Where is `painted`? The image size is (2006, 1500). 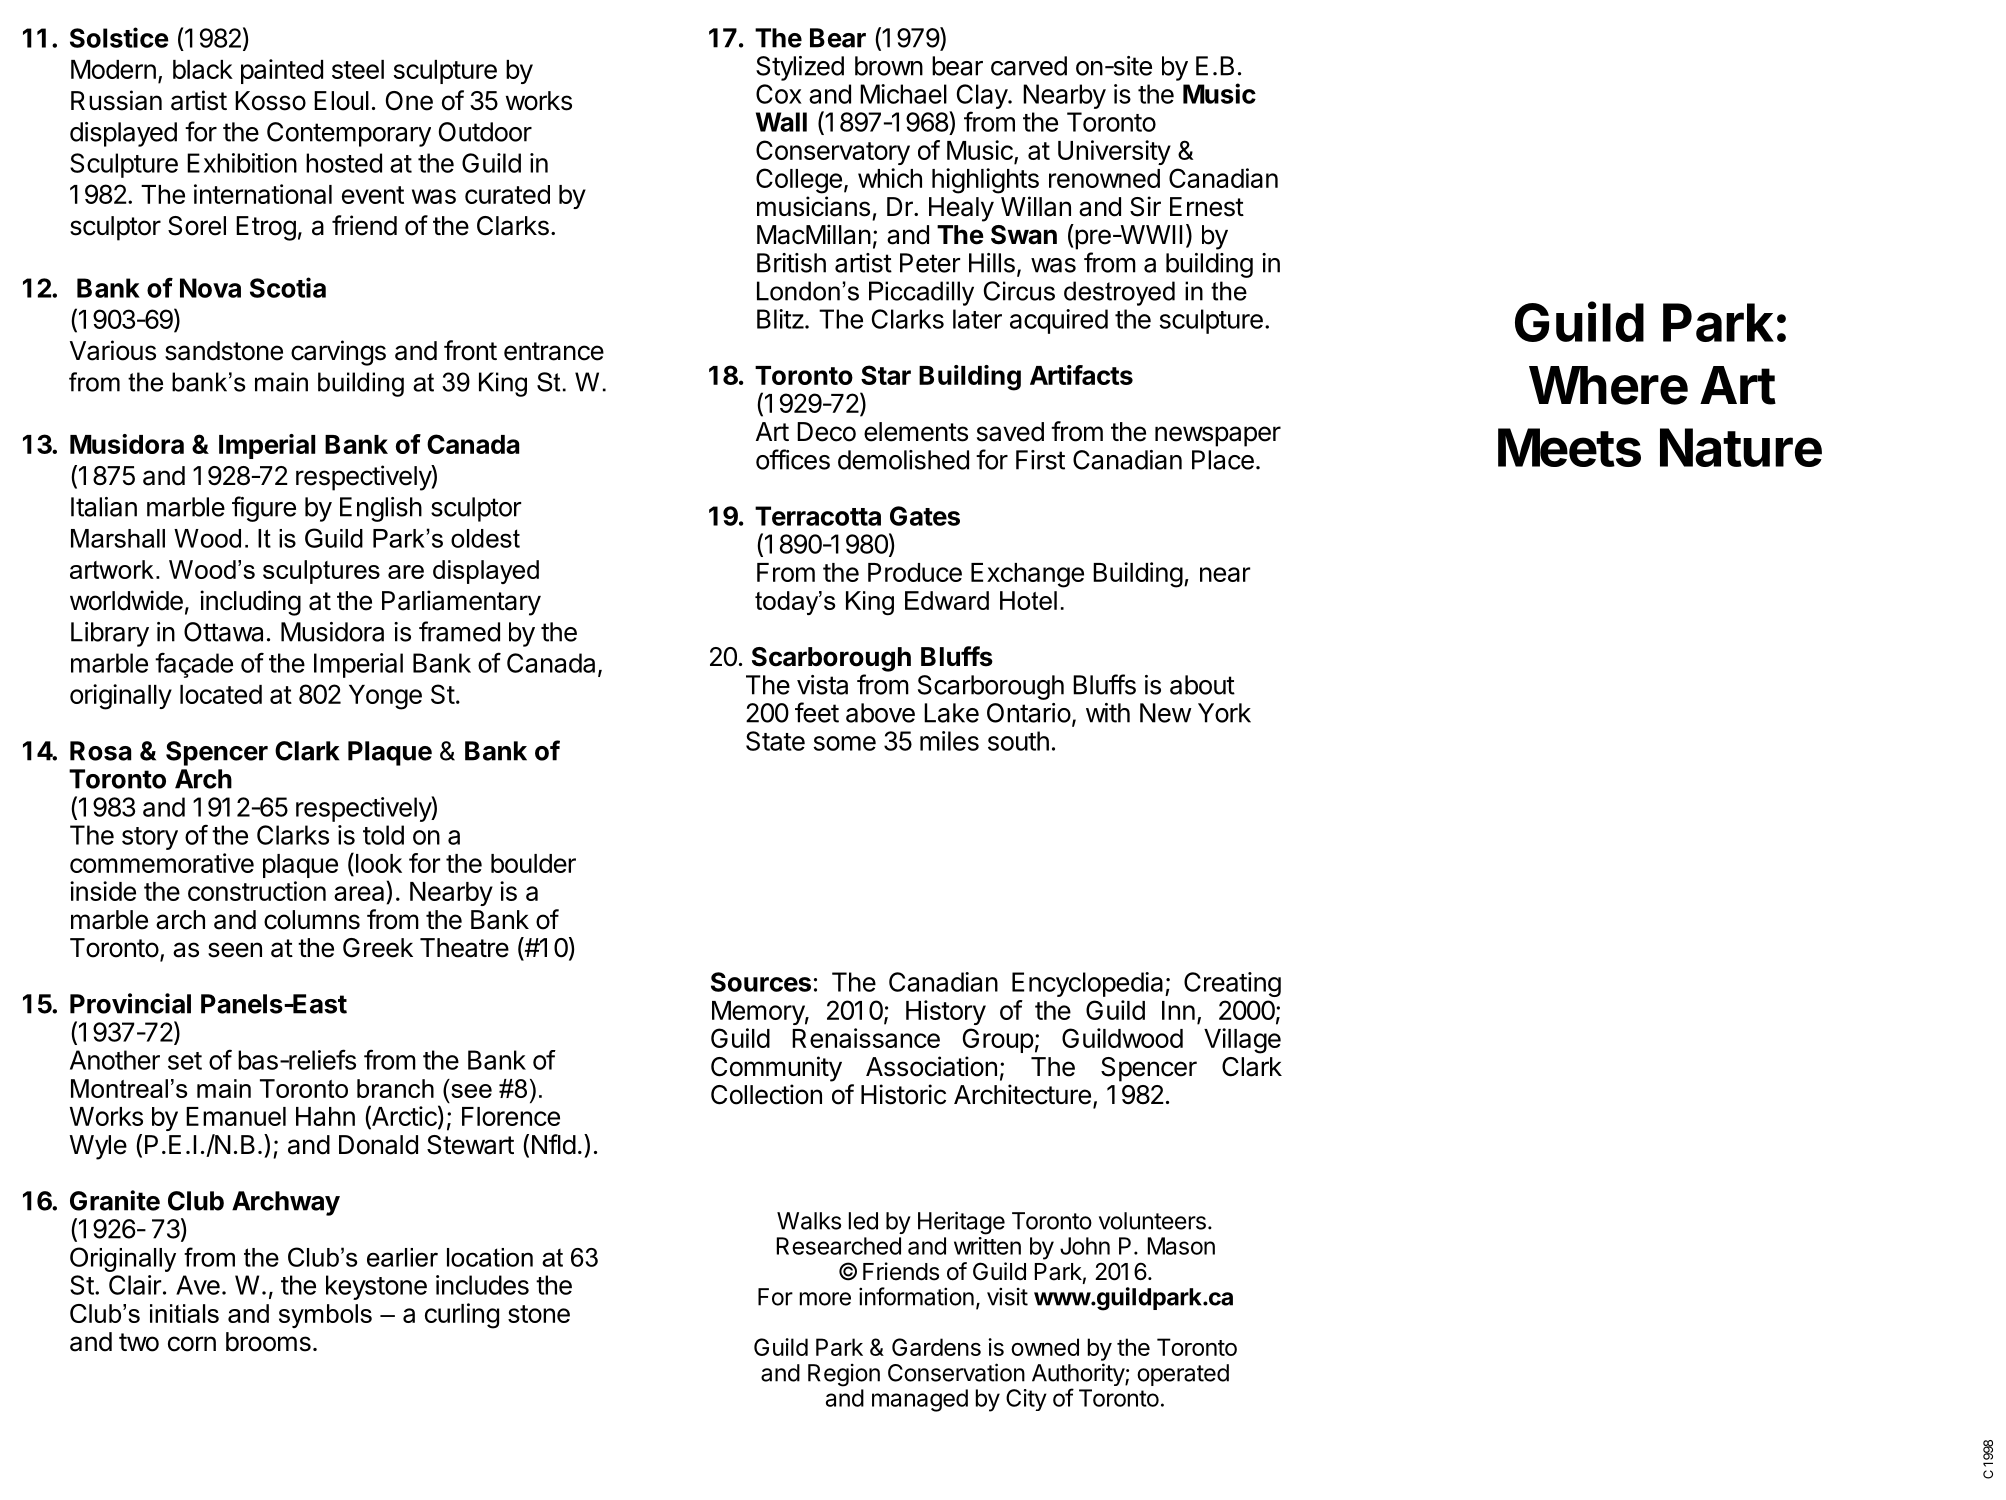 painted is located at coordinates (282, 71).
